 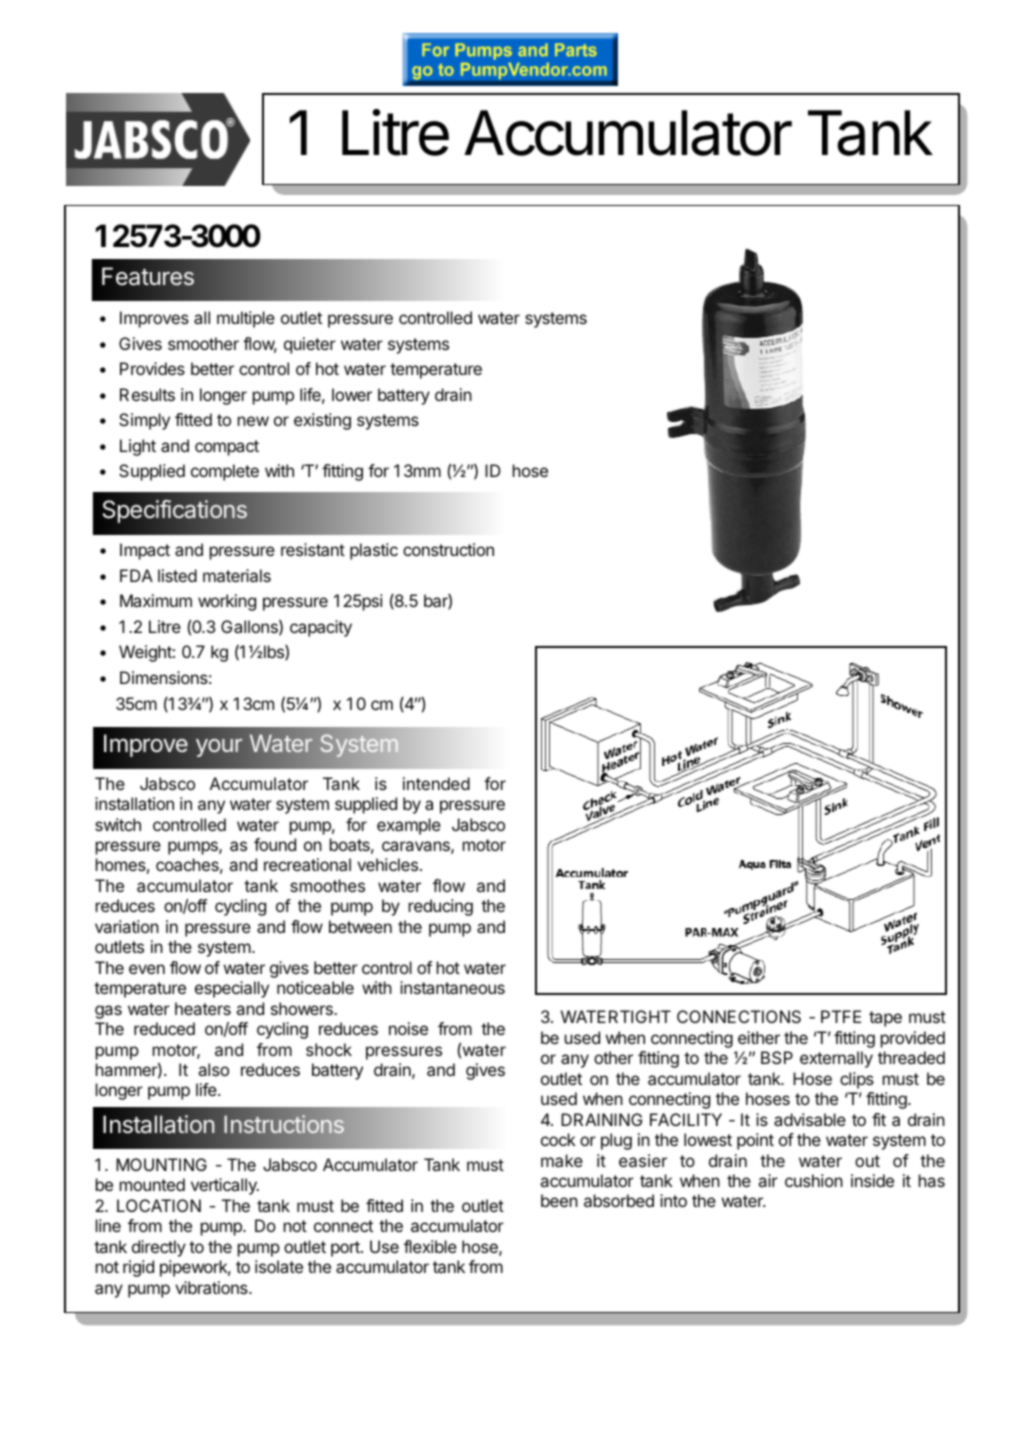 I want to click on vibrations, so click(x=212, y=1287).
